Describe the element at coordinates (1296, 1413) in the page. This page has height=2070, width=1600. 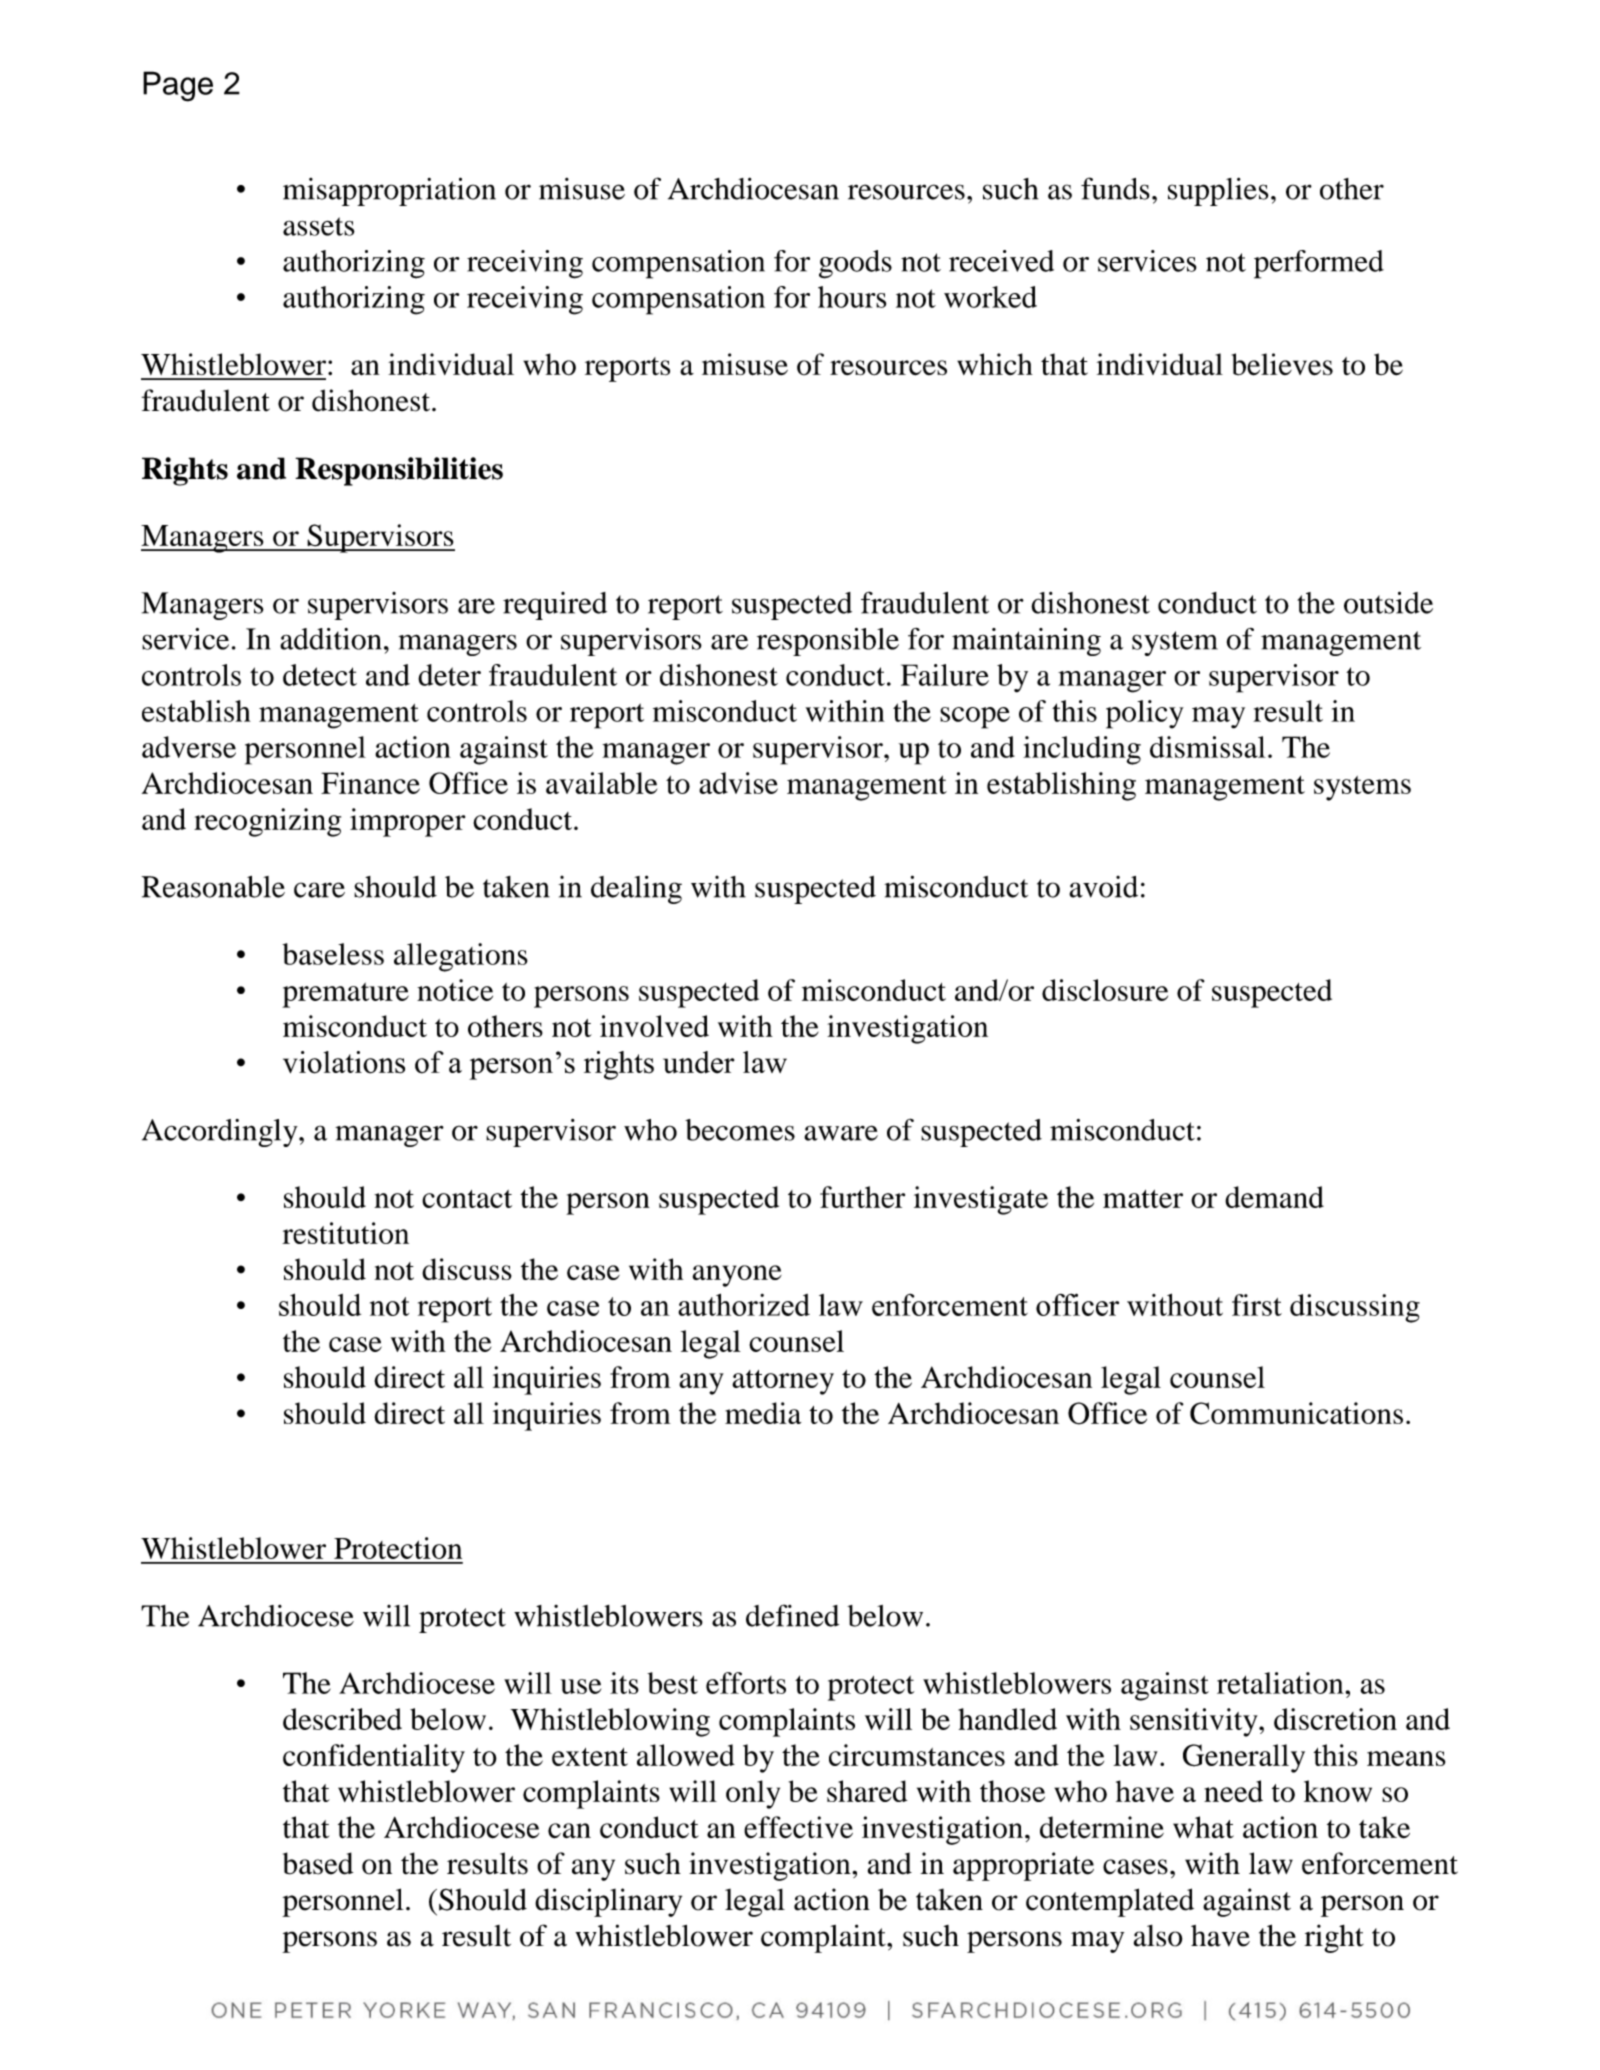
I see `Communications` at that location.
